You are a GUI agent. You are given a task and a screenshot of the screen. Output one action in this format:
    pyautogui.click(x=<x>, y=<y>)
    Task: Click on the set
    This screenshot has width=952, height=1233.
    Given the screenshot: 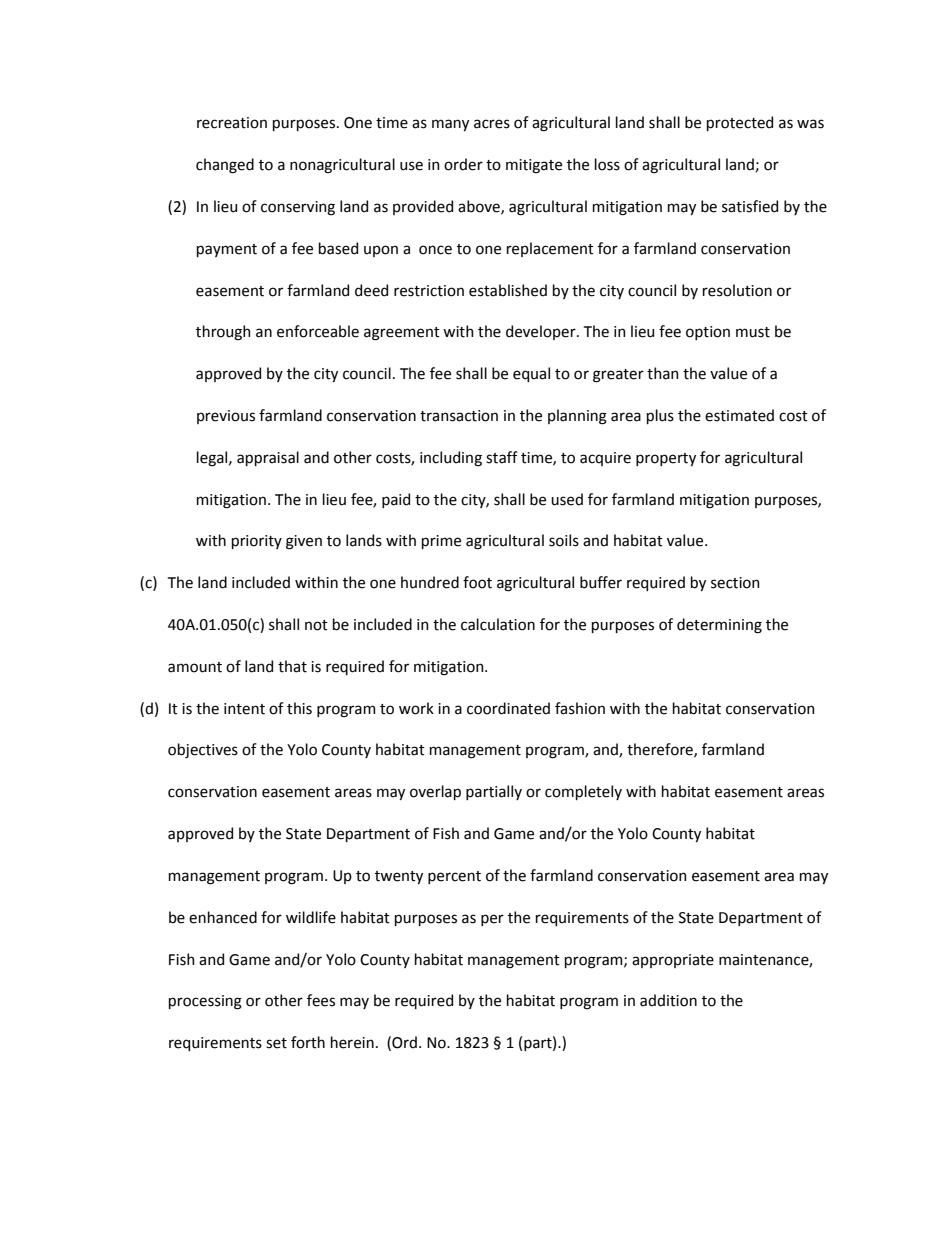 What is the action you would take?
    pyautogui.click(x=276, y=1043)
